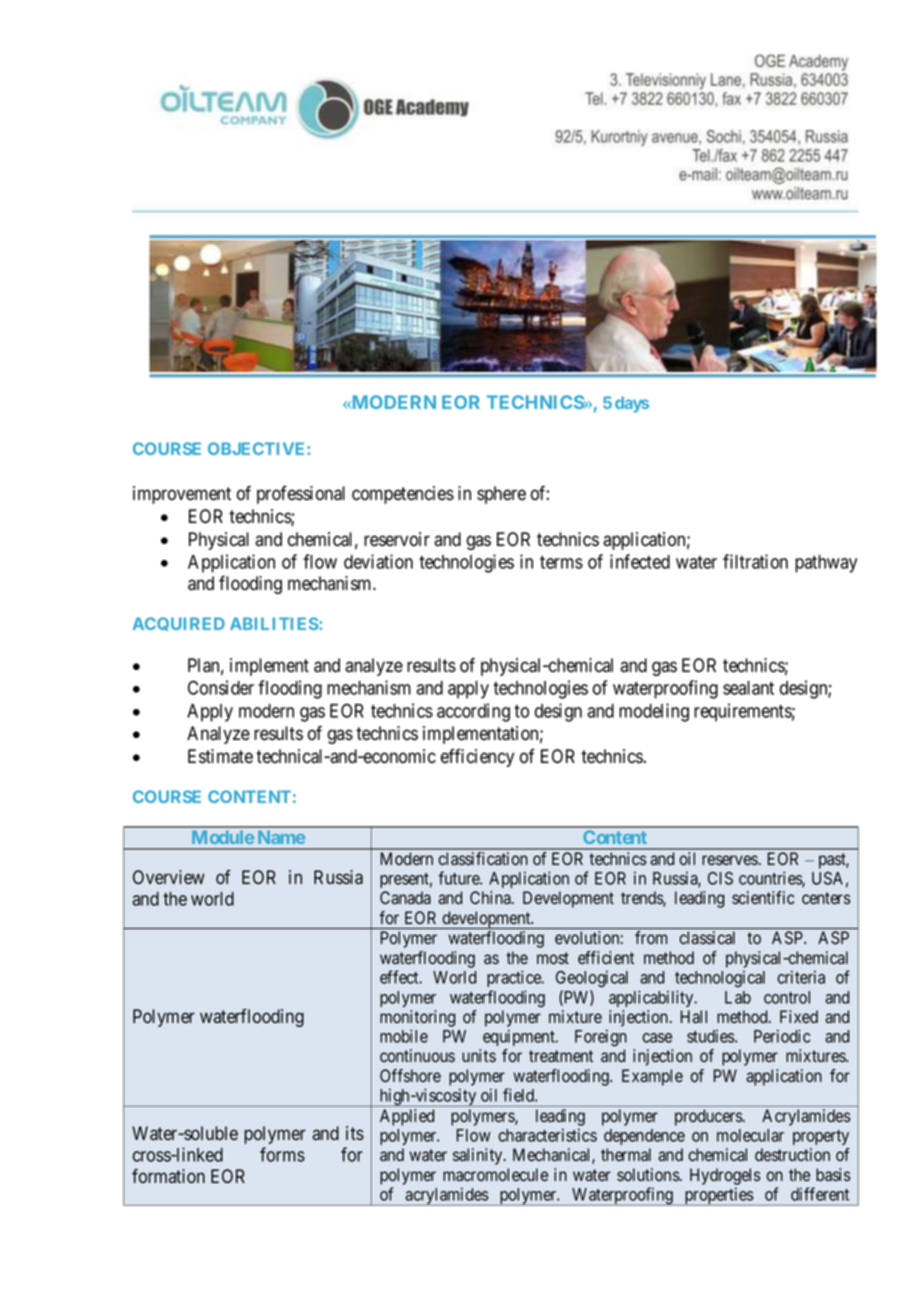 Image resolution: width=924 pixels, height=1308 pixels. I want to click on Hydrogels, so click(725, 1176).
